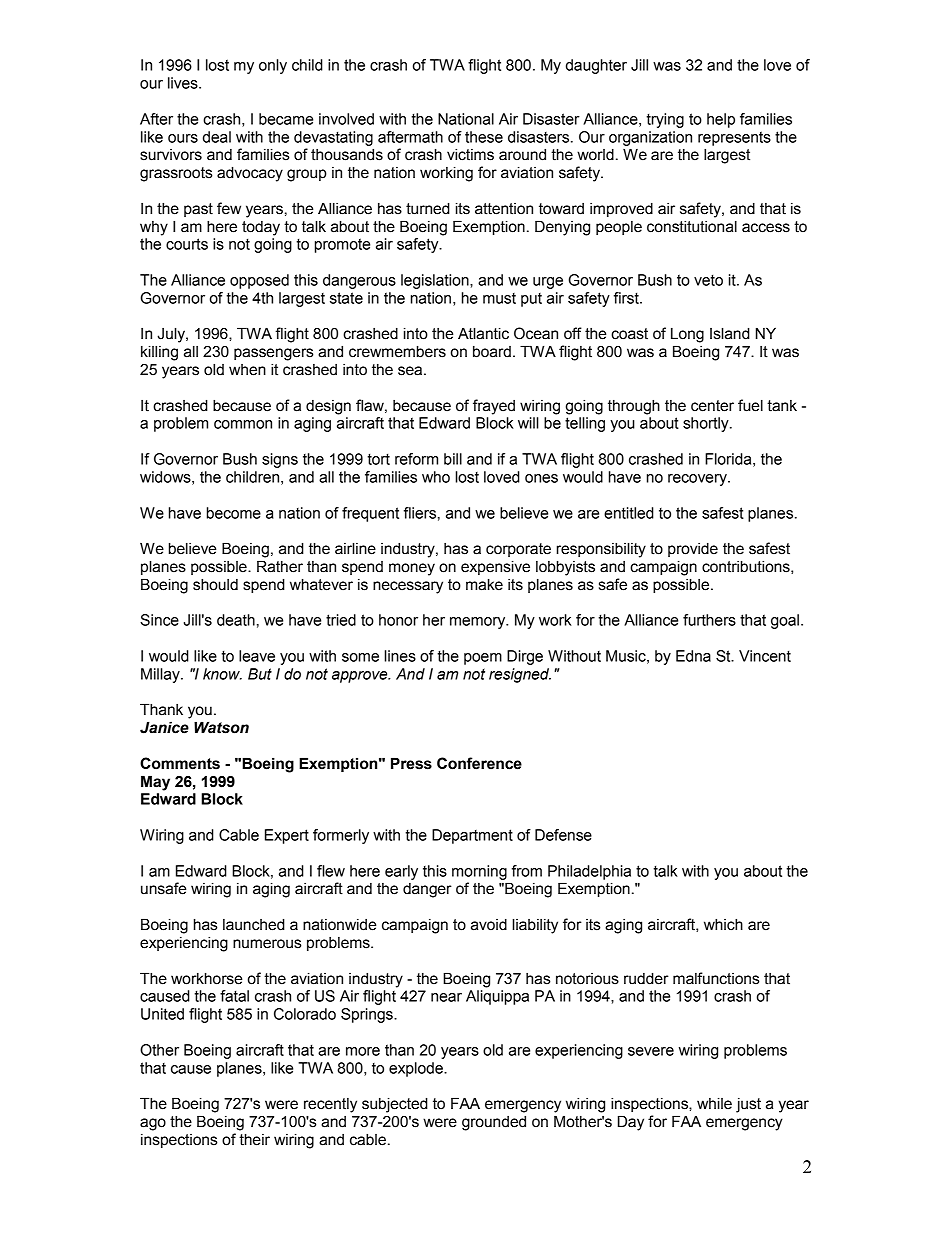  Describe the element at coordinates (180, 763) in the screenshot. I see `Comments` at that location.
